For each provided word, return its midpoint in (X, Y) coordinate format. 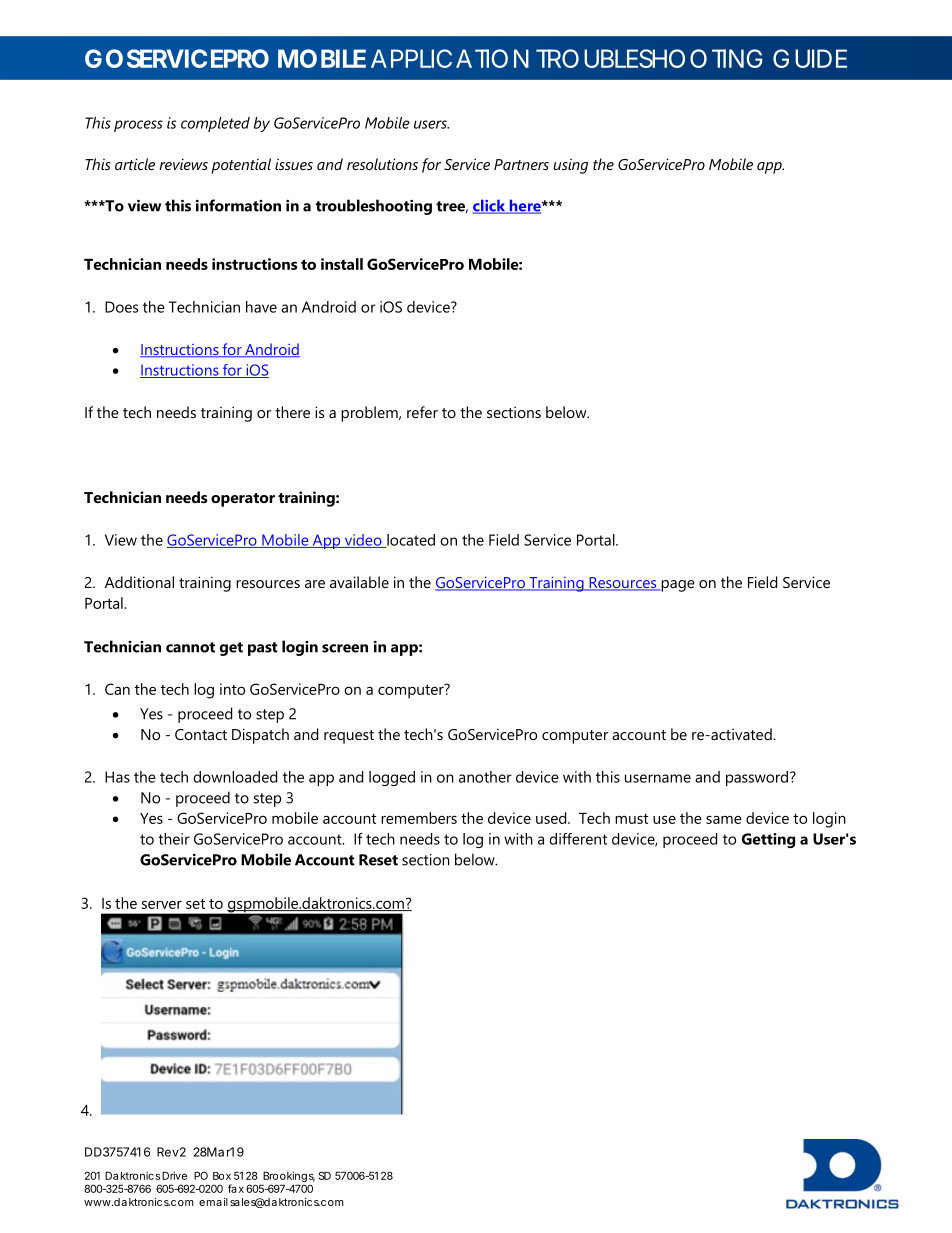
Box (222, 1176)
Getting (768, 840)
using (571, 166)
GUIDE (810, 58)
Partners (521, 164)
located (410, 541)
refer (422, 412)
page (677, 586)
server (162, 904)
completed (215, 124)
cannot (190, 647)
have (261, 307)
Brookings (288, 1178)
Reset (378, 860)
